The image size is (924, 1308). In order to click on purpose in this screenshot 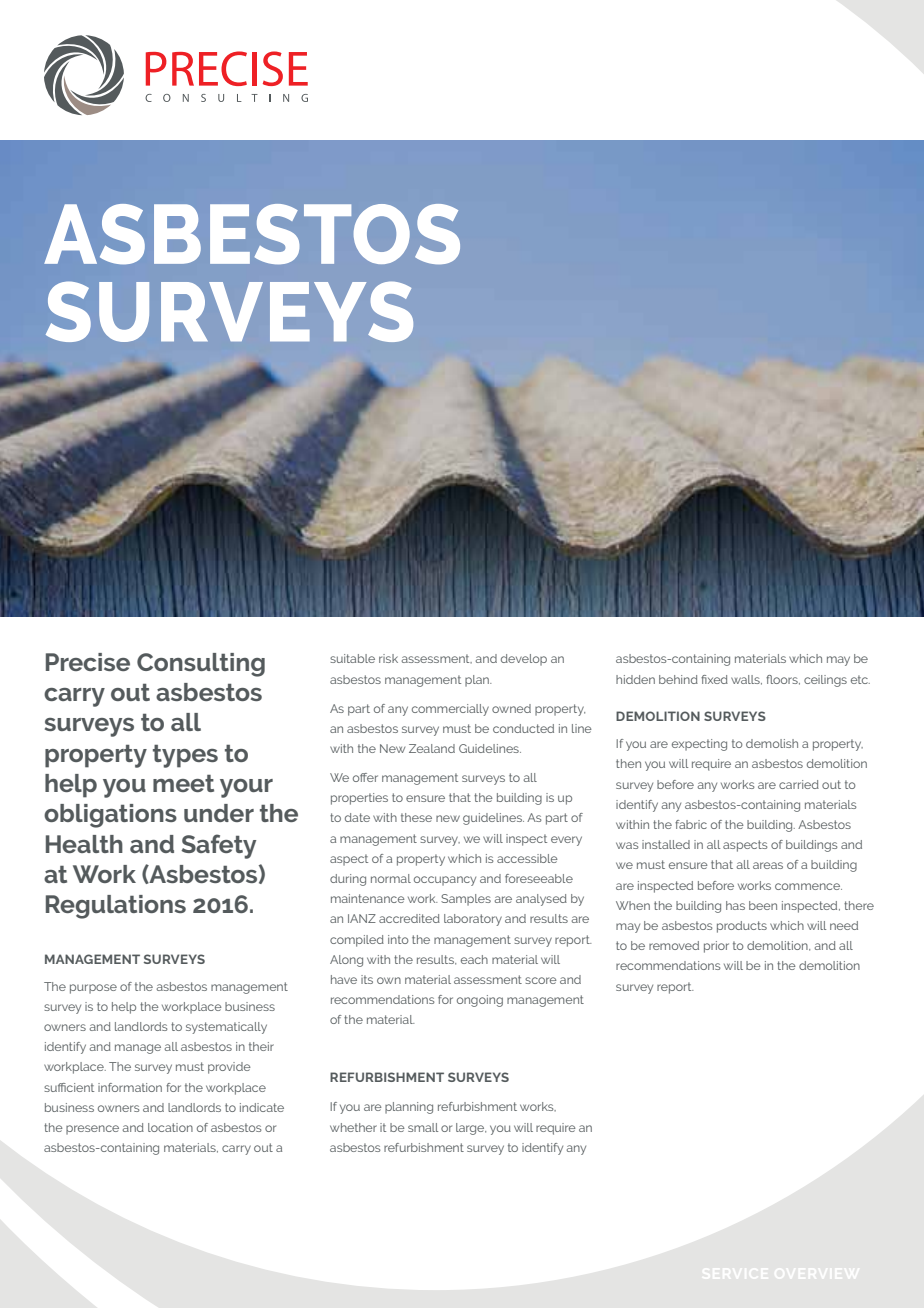, I will do `click(93, 989)`.
